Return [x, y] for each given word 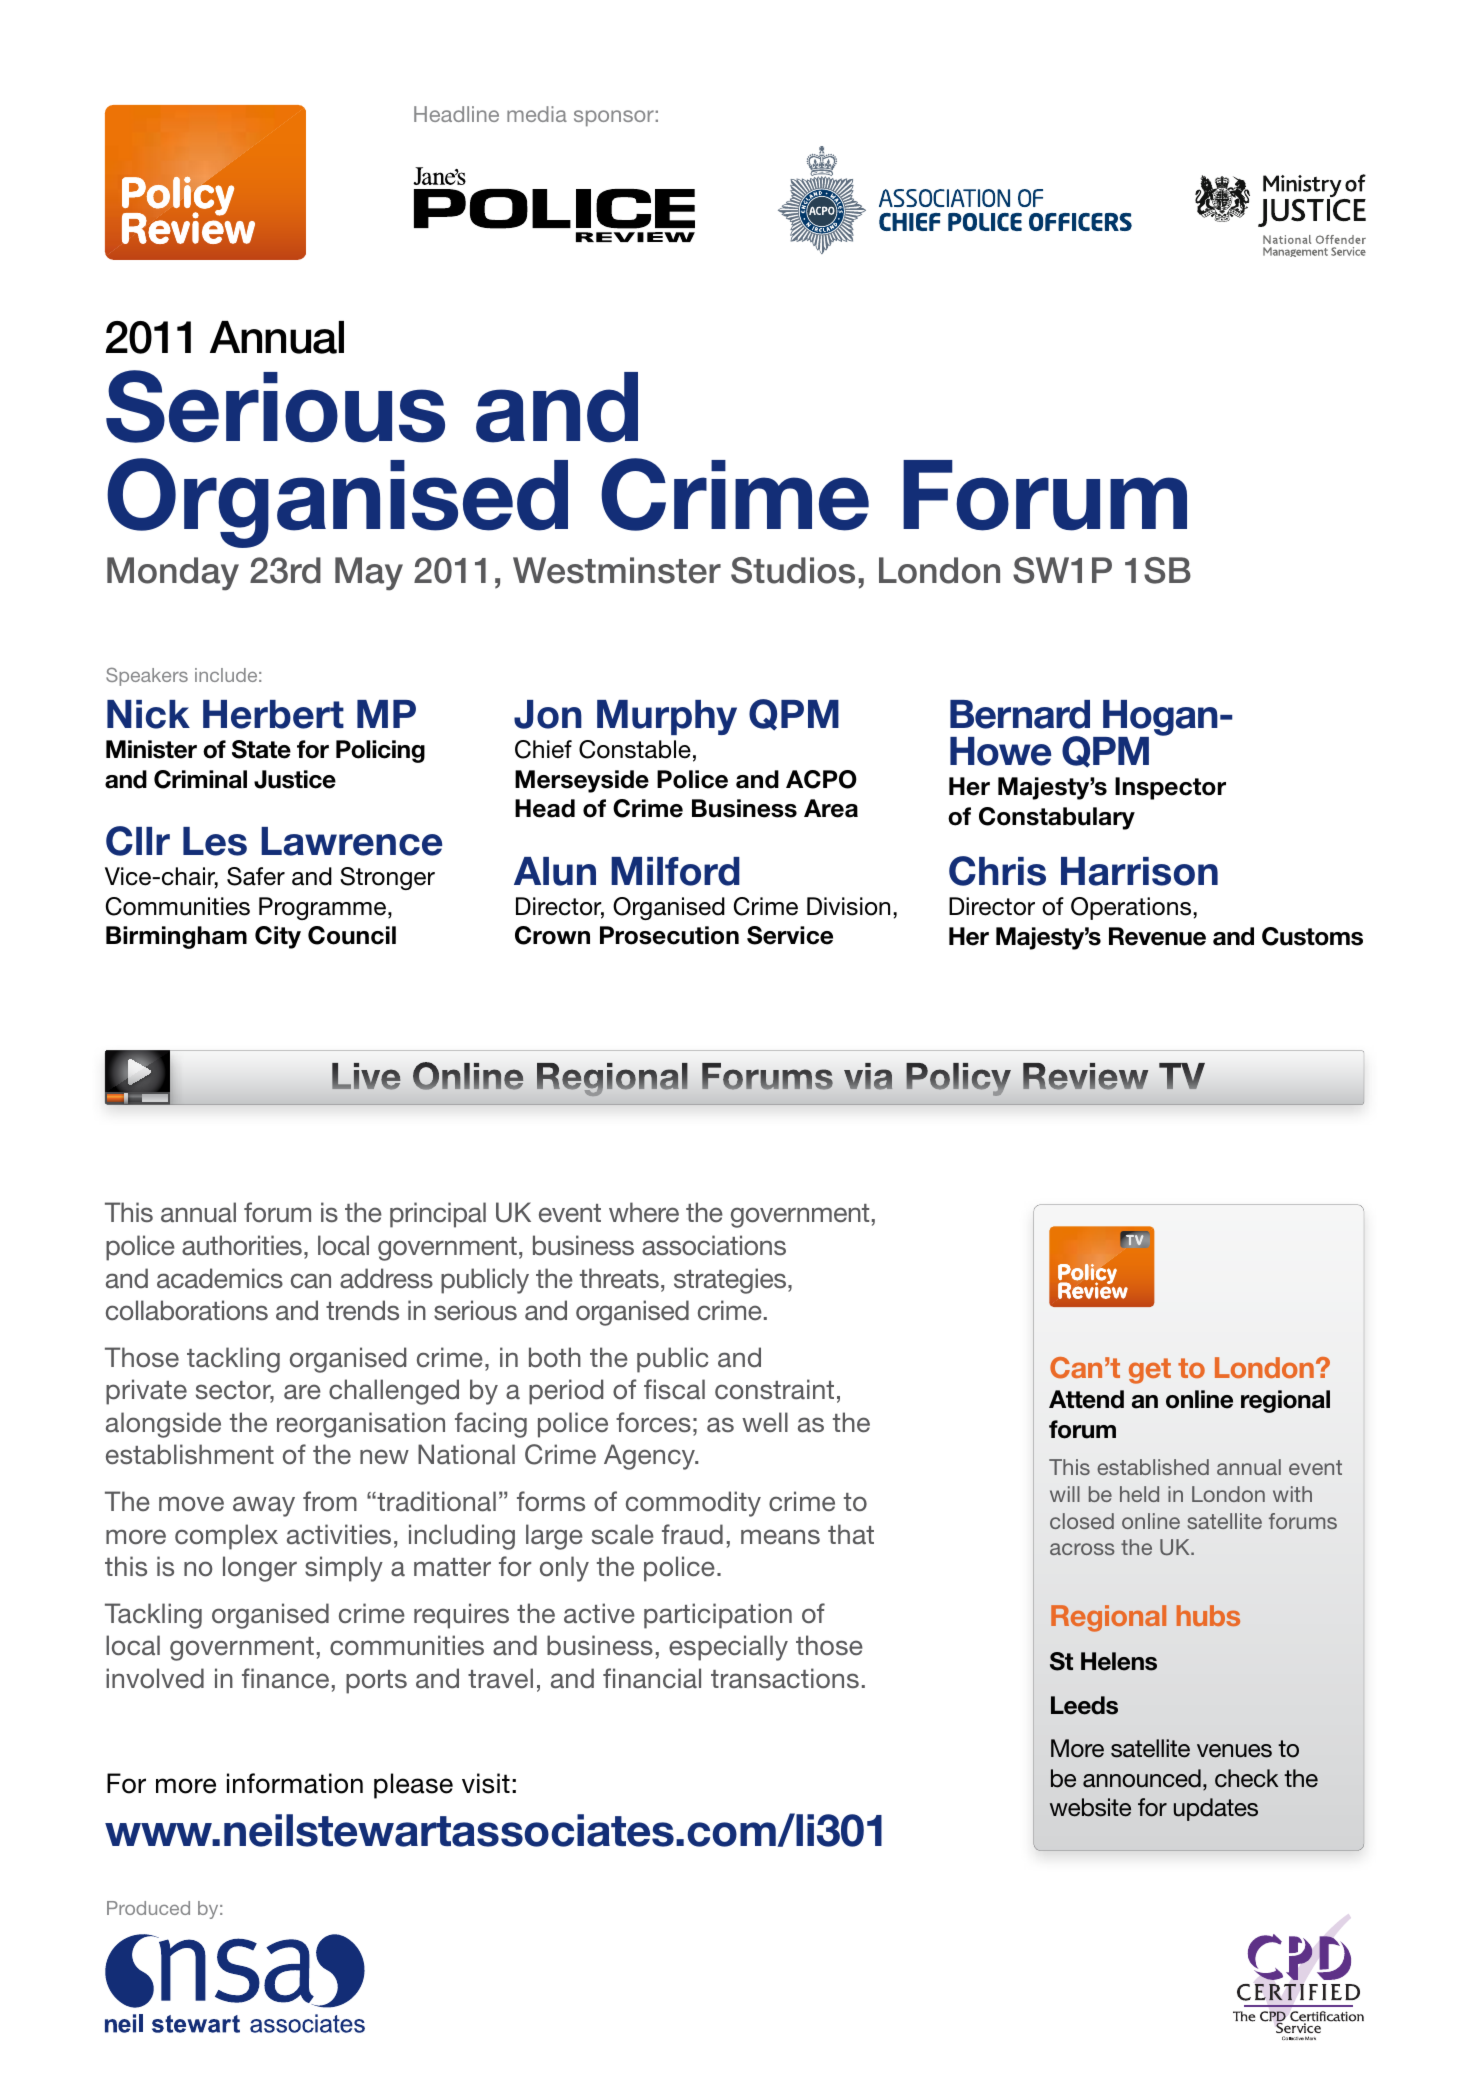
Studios [793, 570]
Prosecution [669, 935]
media [537, 114]
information [295, 1783]
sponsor [614, 118]
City [278, 937]
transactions [785, 1678]
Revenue [1157, 936]
